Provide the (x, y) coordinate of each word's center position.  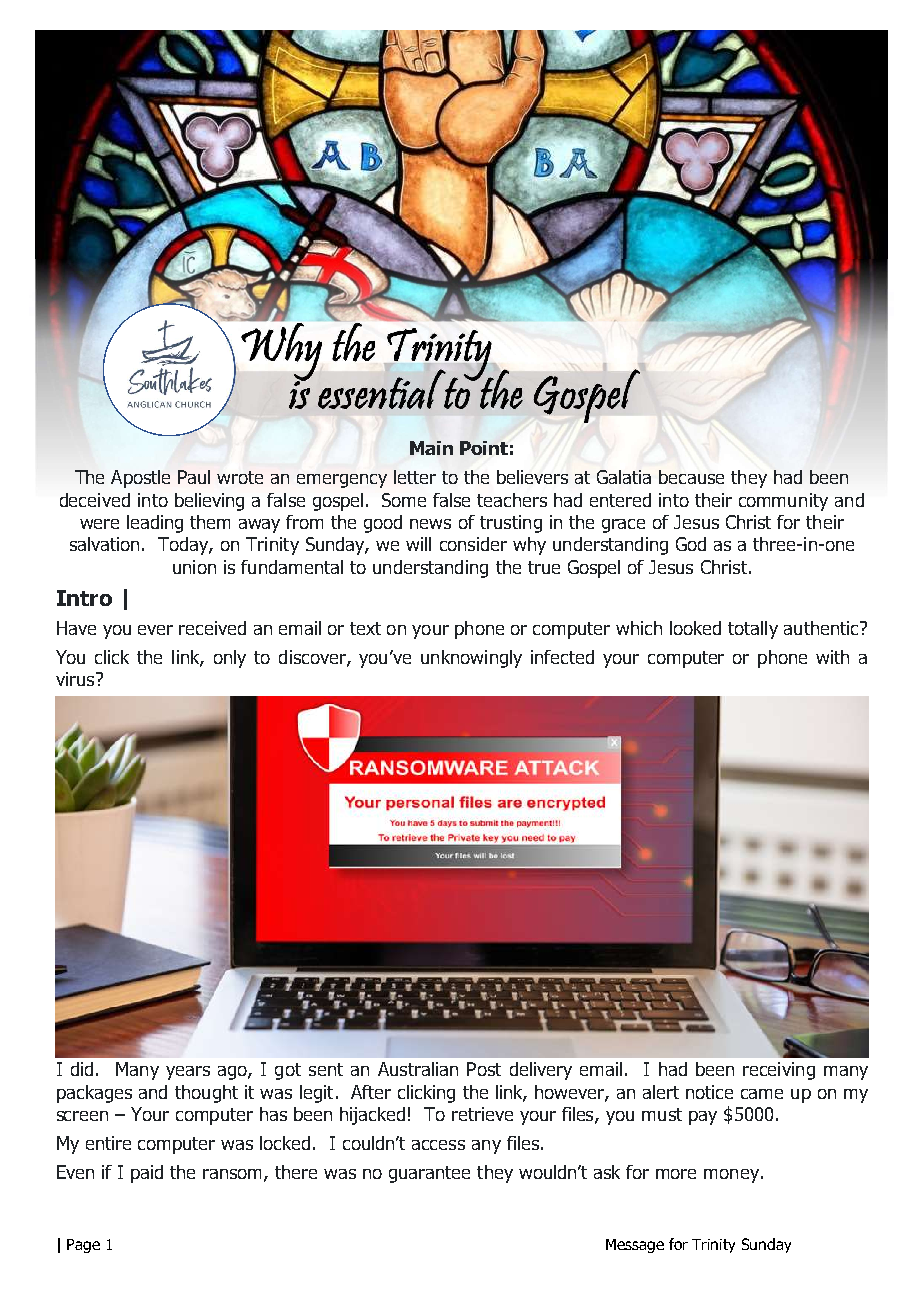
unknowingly (471, 659)
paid (147, 1174)
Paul (194, 477)
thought (206, 1094)
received (212, 628)
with (832, 657)
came (762, 1094)
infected (562, 657)
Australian (418, 1069)
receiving (779, 1071)
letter (415, 477)
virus (76, 679)
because (691, 477)
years (188, 1073)
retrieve (482, 1114)
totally (753, 630)
